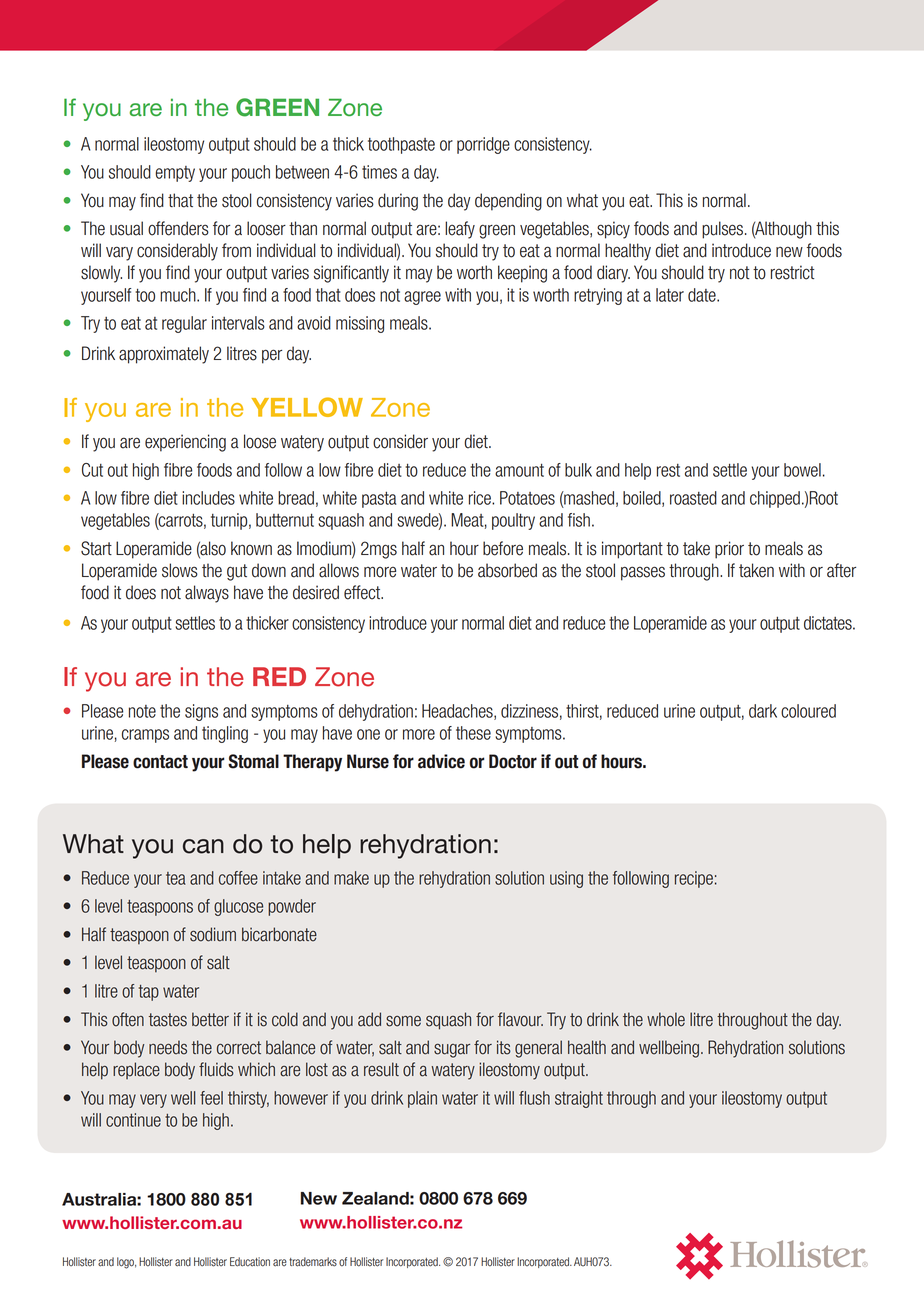 Image resolution: width=924 pixels, height=1311 pixels. What do you see at coordinates (763, 711) in the screenshot?
I see `dark` at bounding box center [763, 711].
